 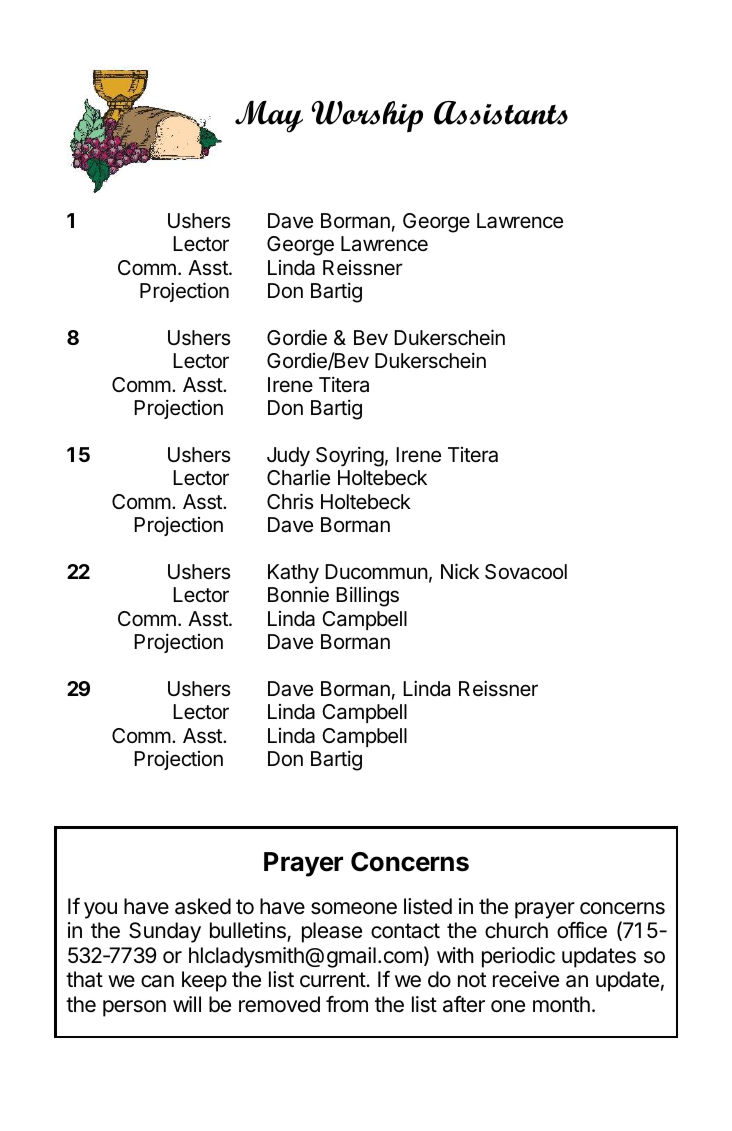 I want to click on May, so click(x=269, y=116).
